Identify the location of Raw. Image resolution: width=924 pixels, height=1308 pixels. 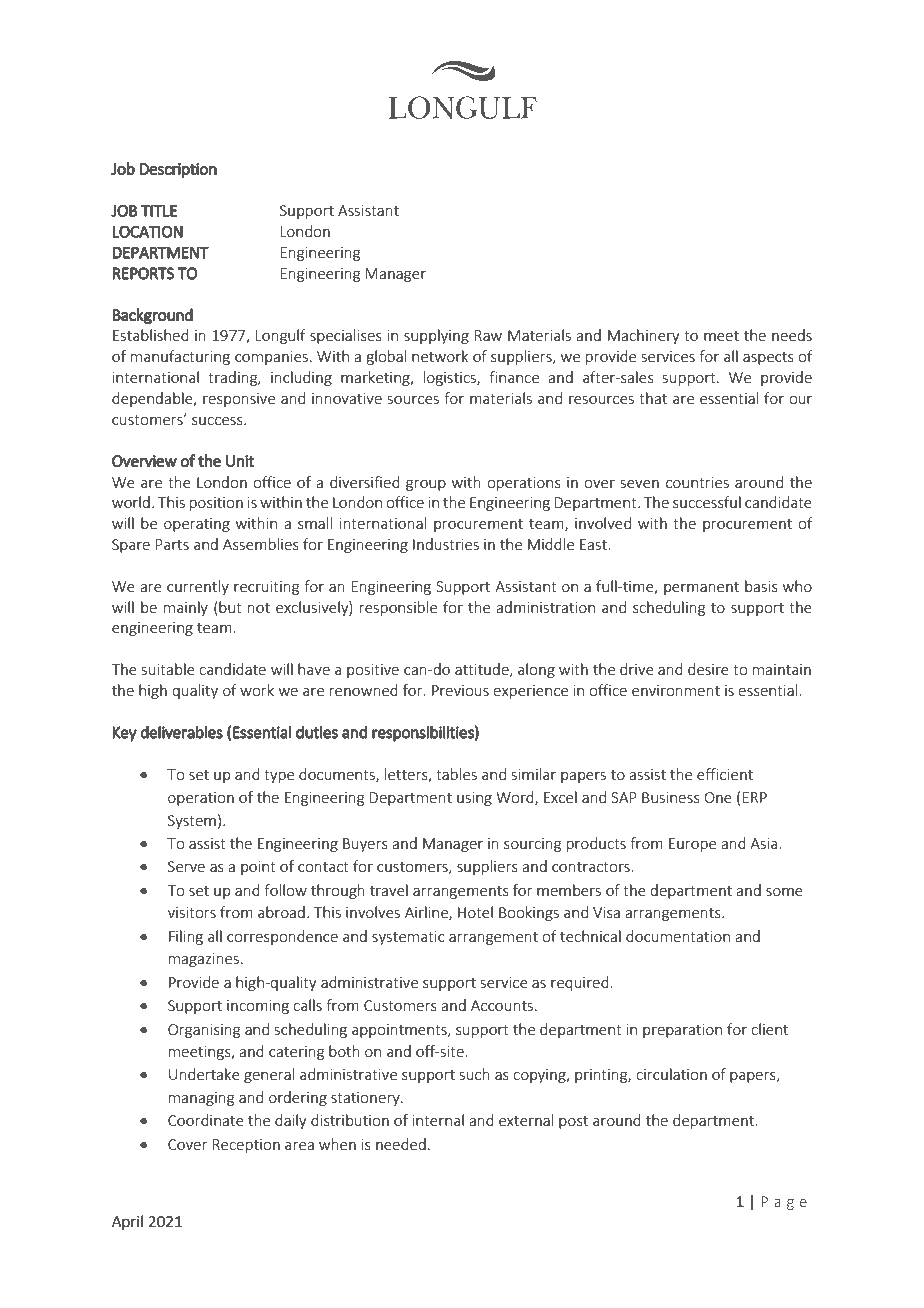
(488, 335).
